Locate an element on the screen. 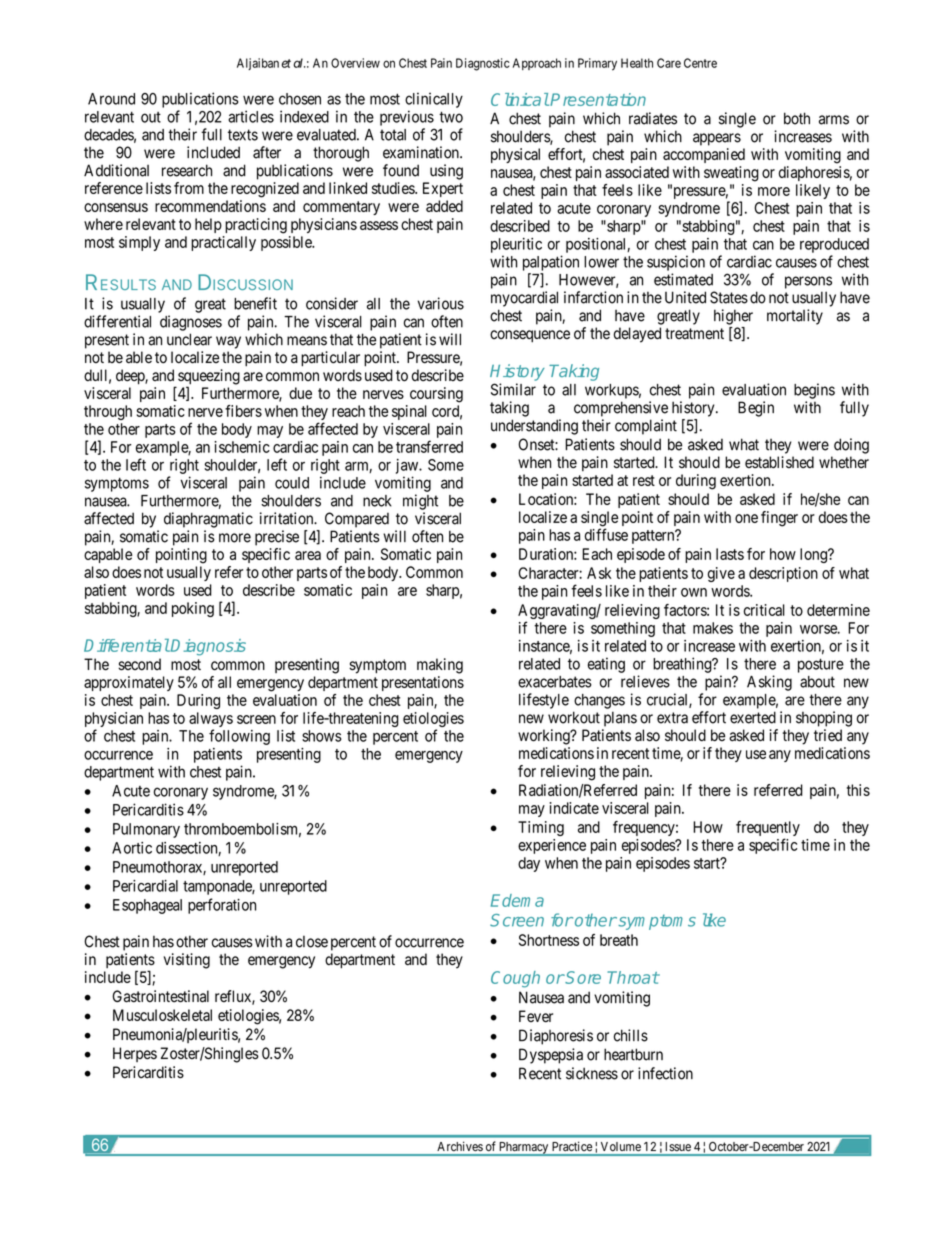  frequently is located at coordinates (768, 830).
